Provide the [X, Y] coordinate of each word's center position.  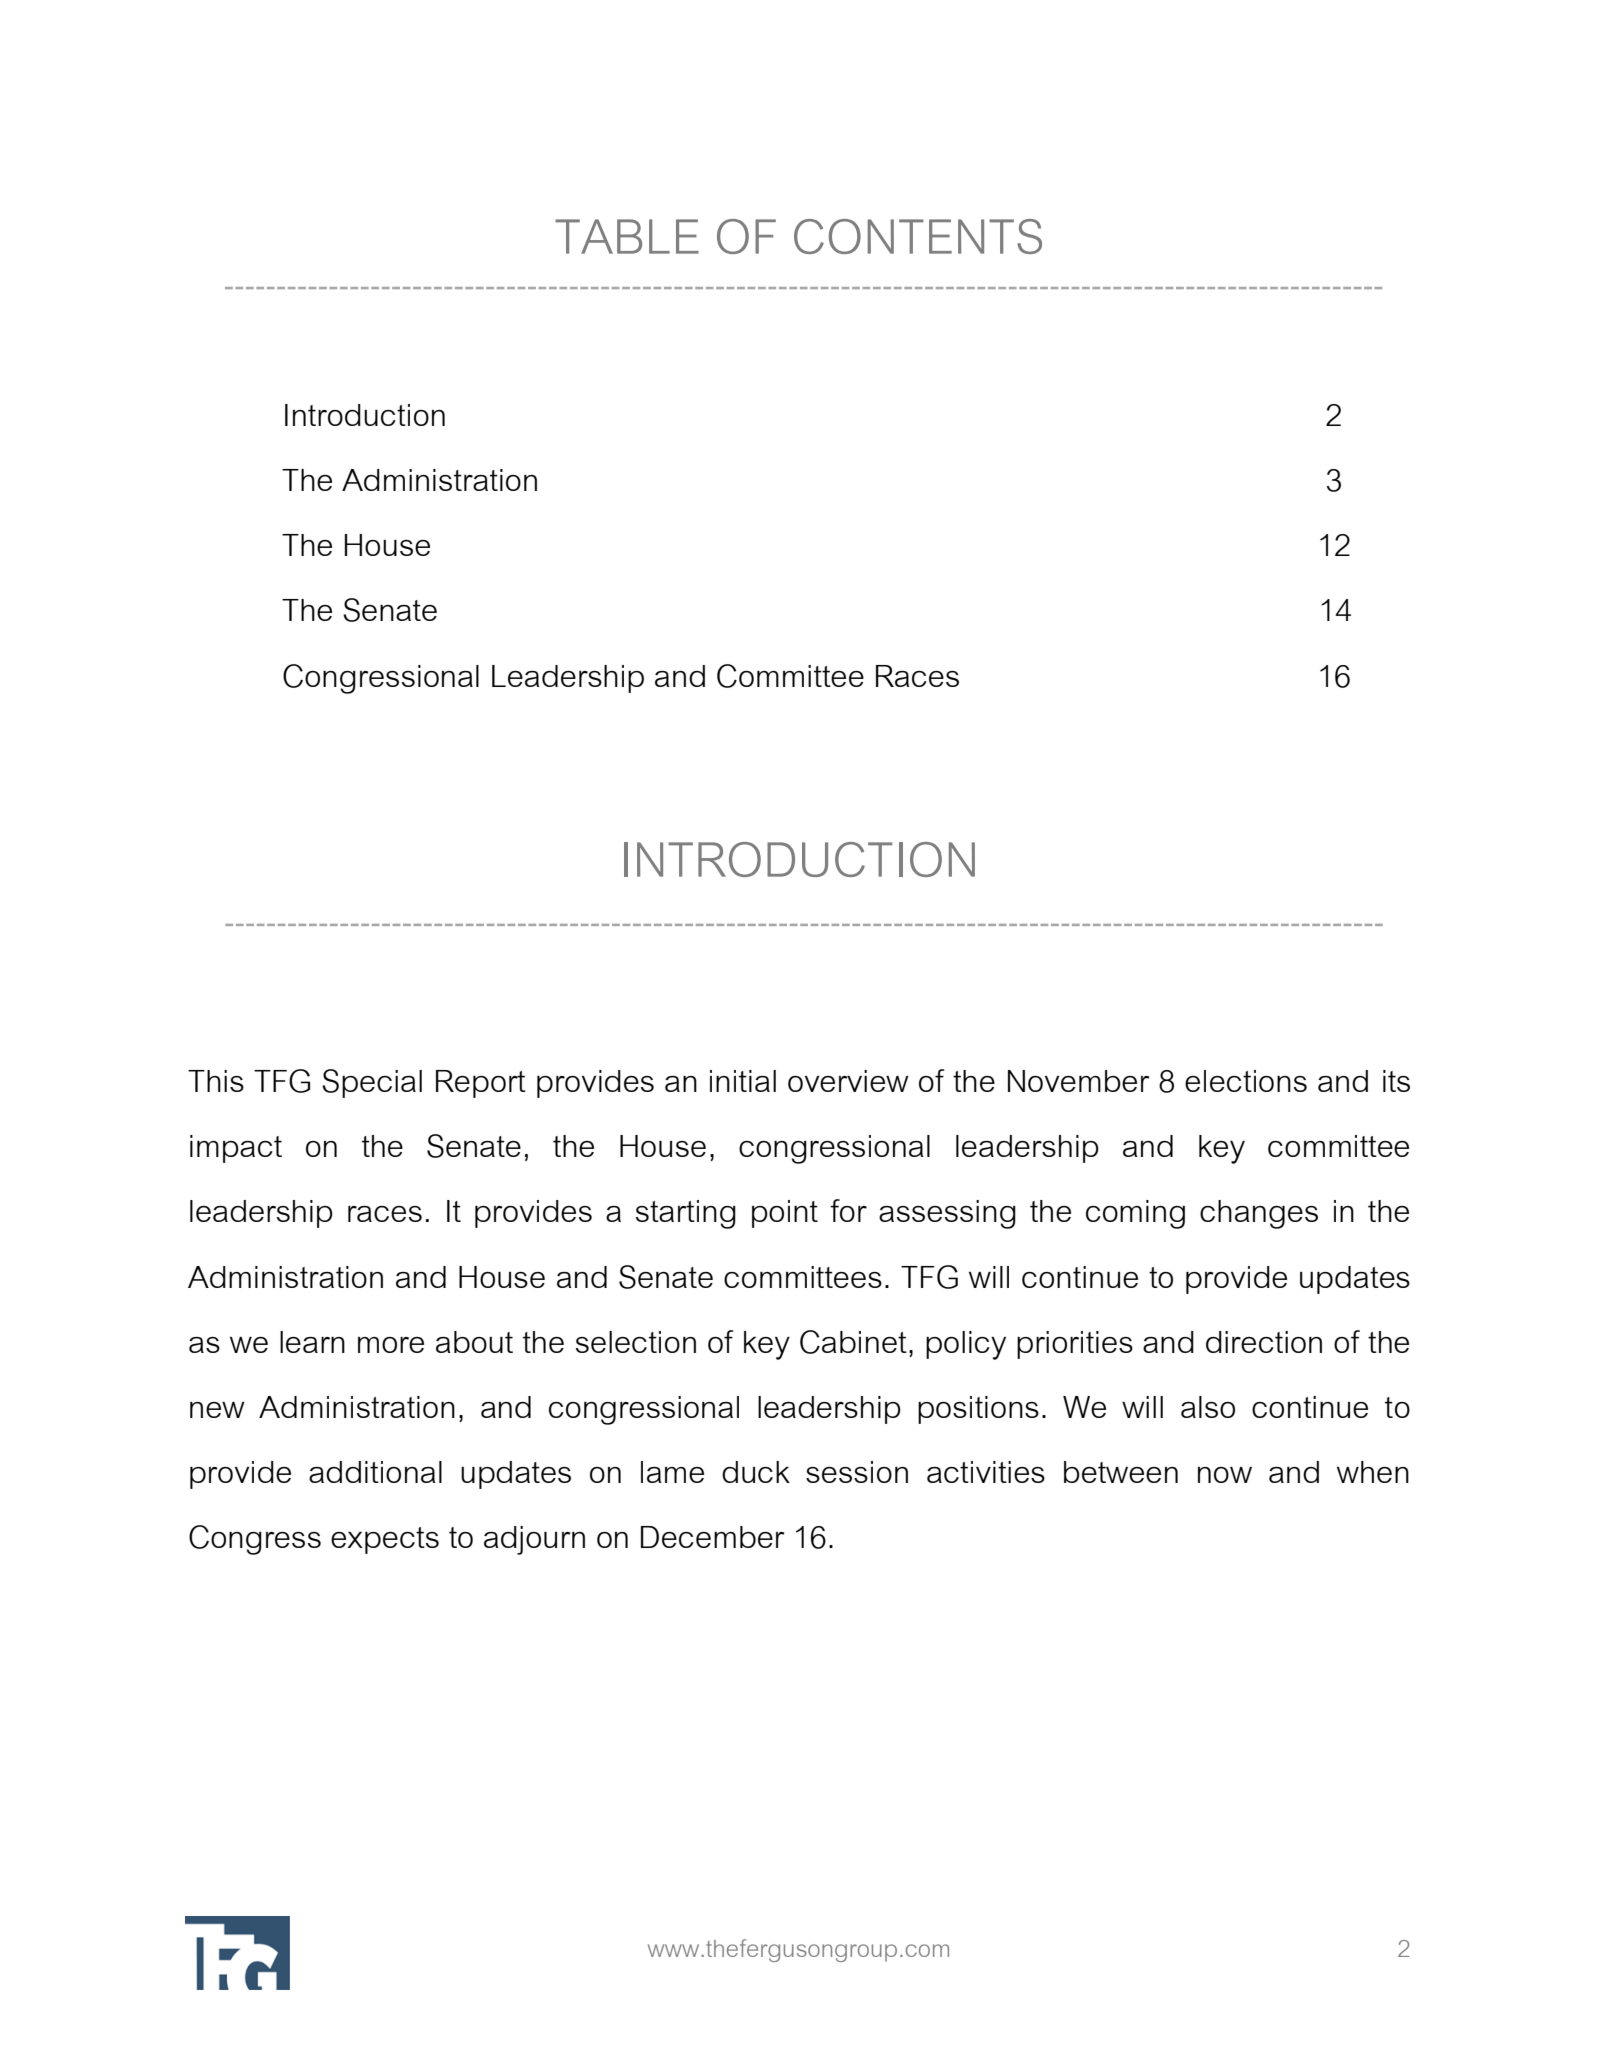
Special [372, 1083]
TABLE [627, 236]
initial [743, 1081]
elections [1246, 1081]
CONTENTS [918, 236]
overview [848, 1081]
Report [481, 1084]
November [1079, 1081]
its [1396, 1081]
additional [375, 1472]
